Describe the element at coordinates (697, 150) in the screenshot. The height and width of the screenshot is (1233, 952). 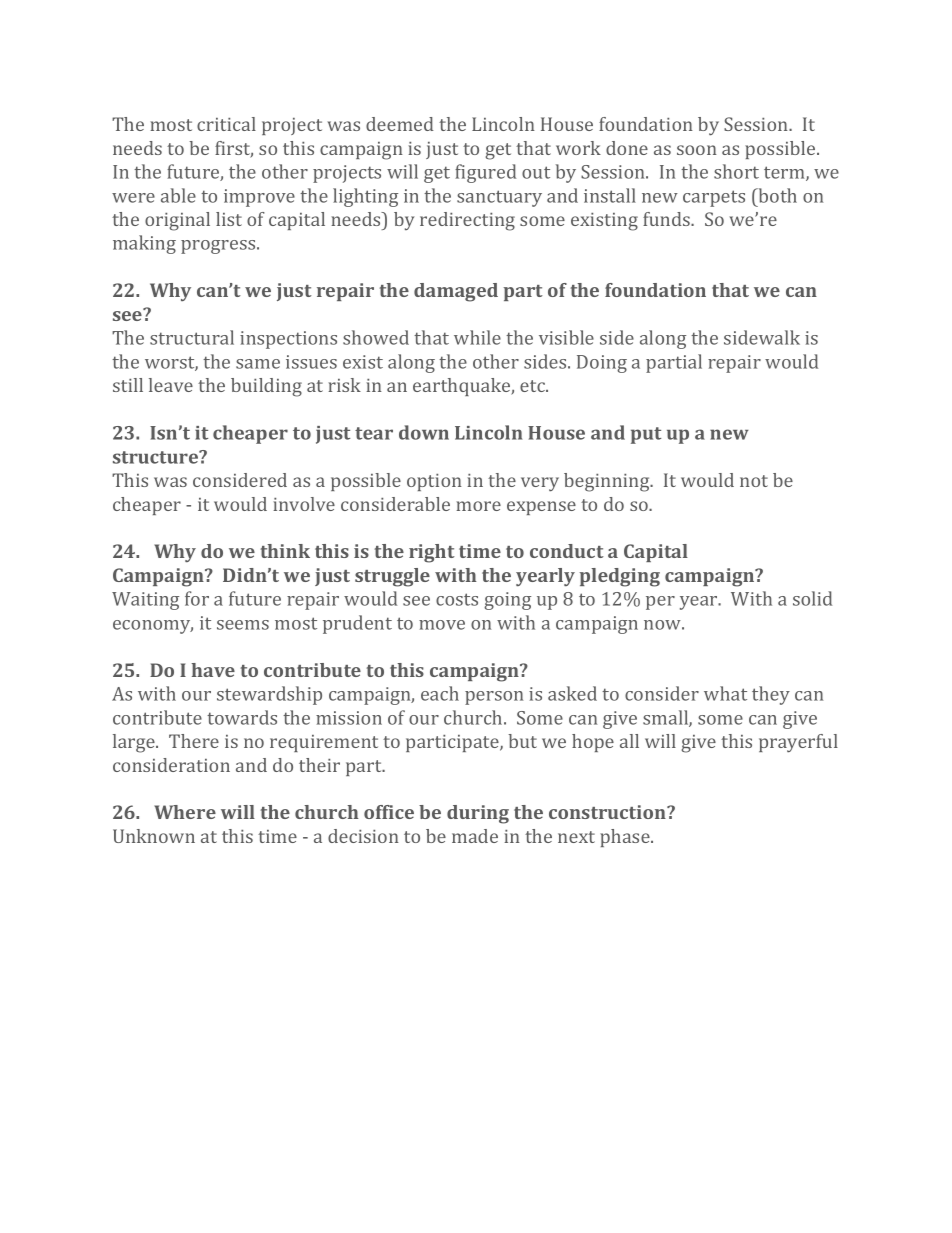
I see `soon` at that location.
